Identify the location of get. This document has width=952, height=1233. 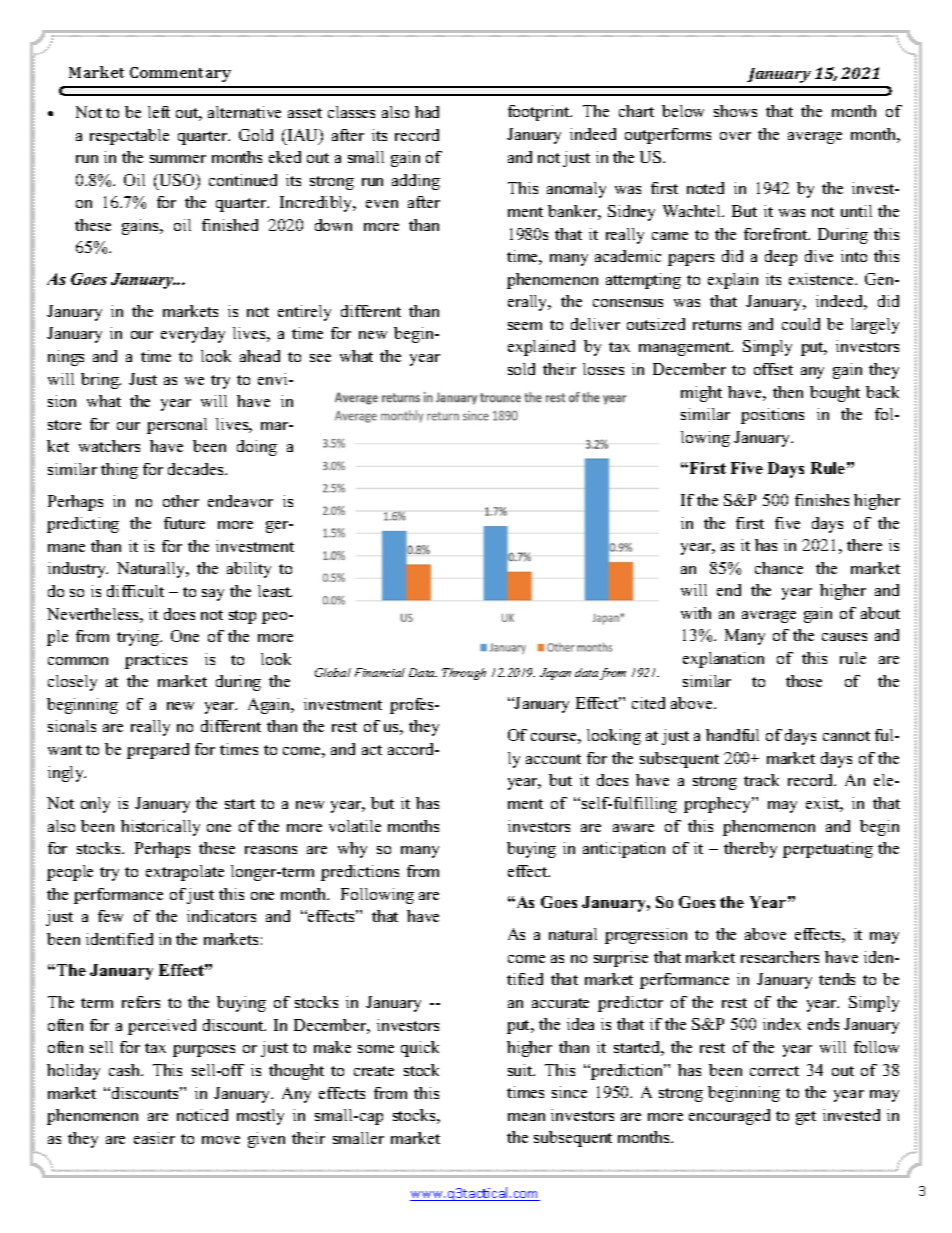
(806, 1118).
